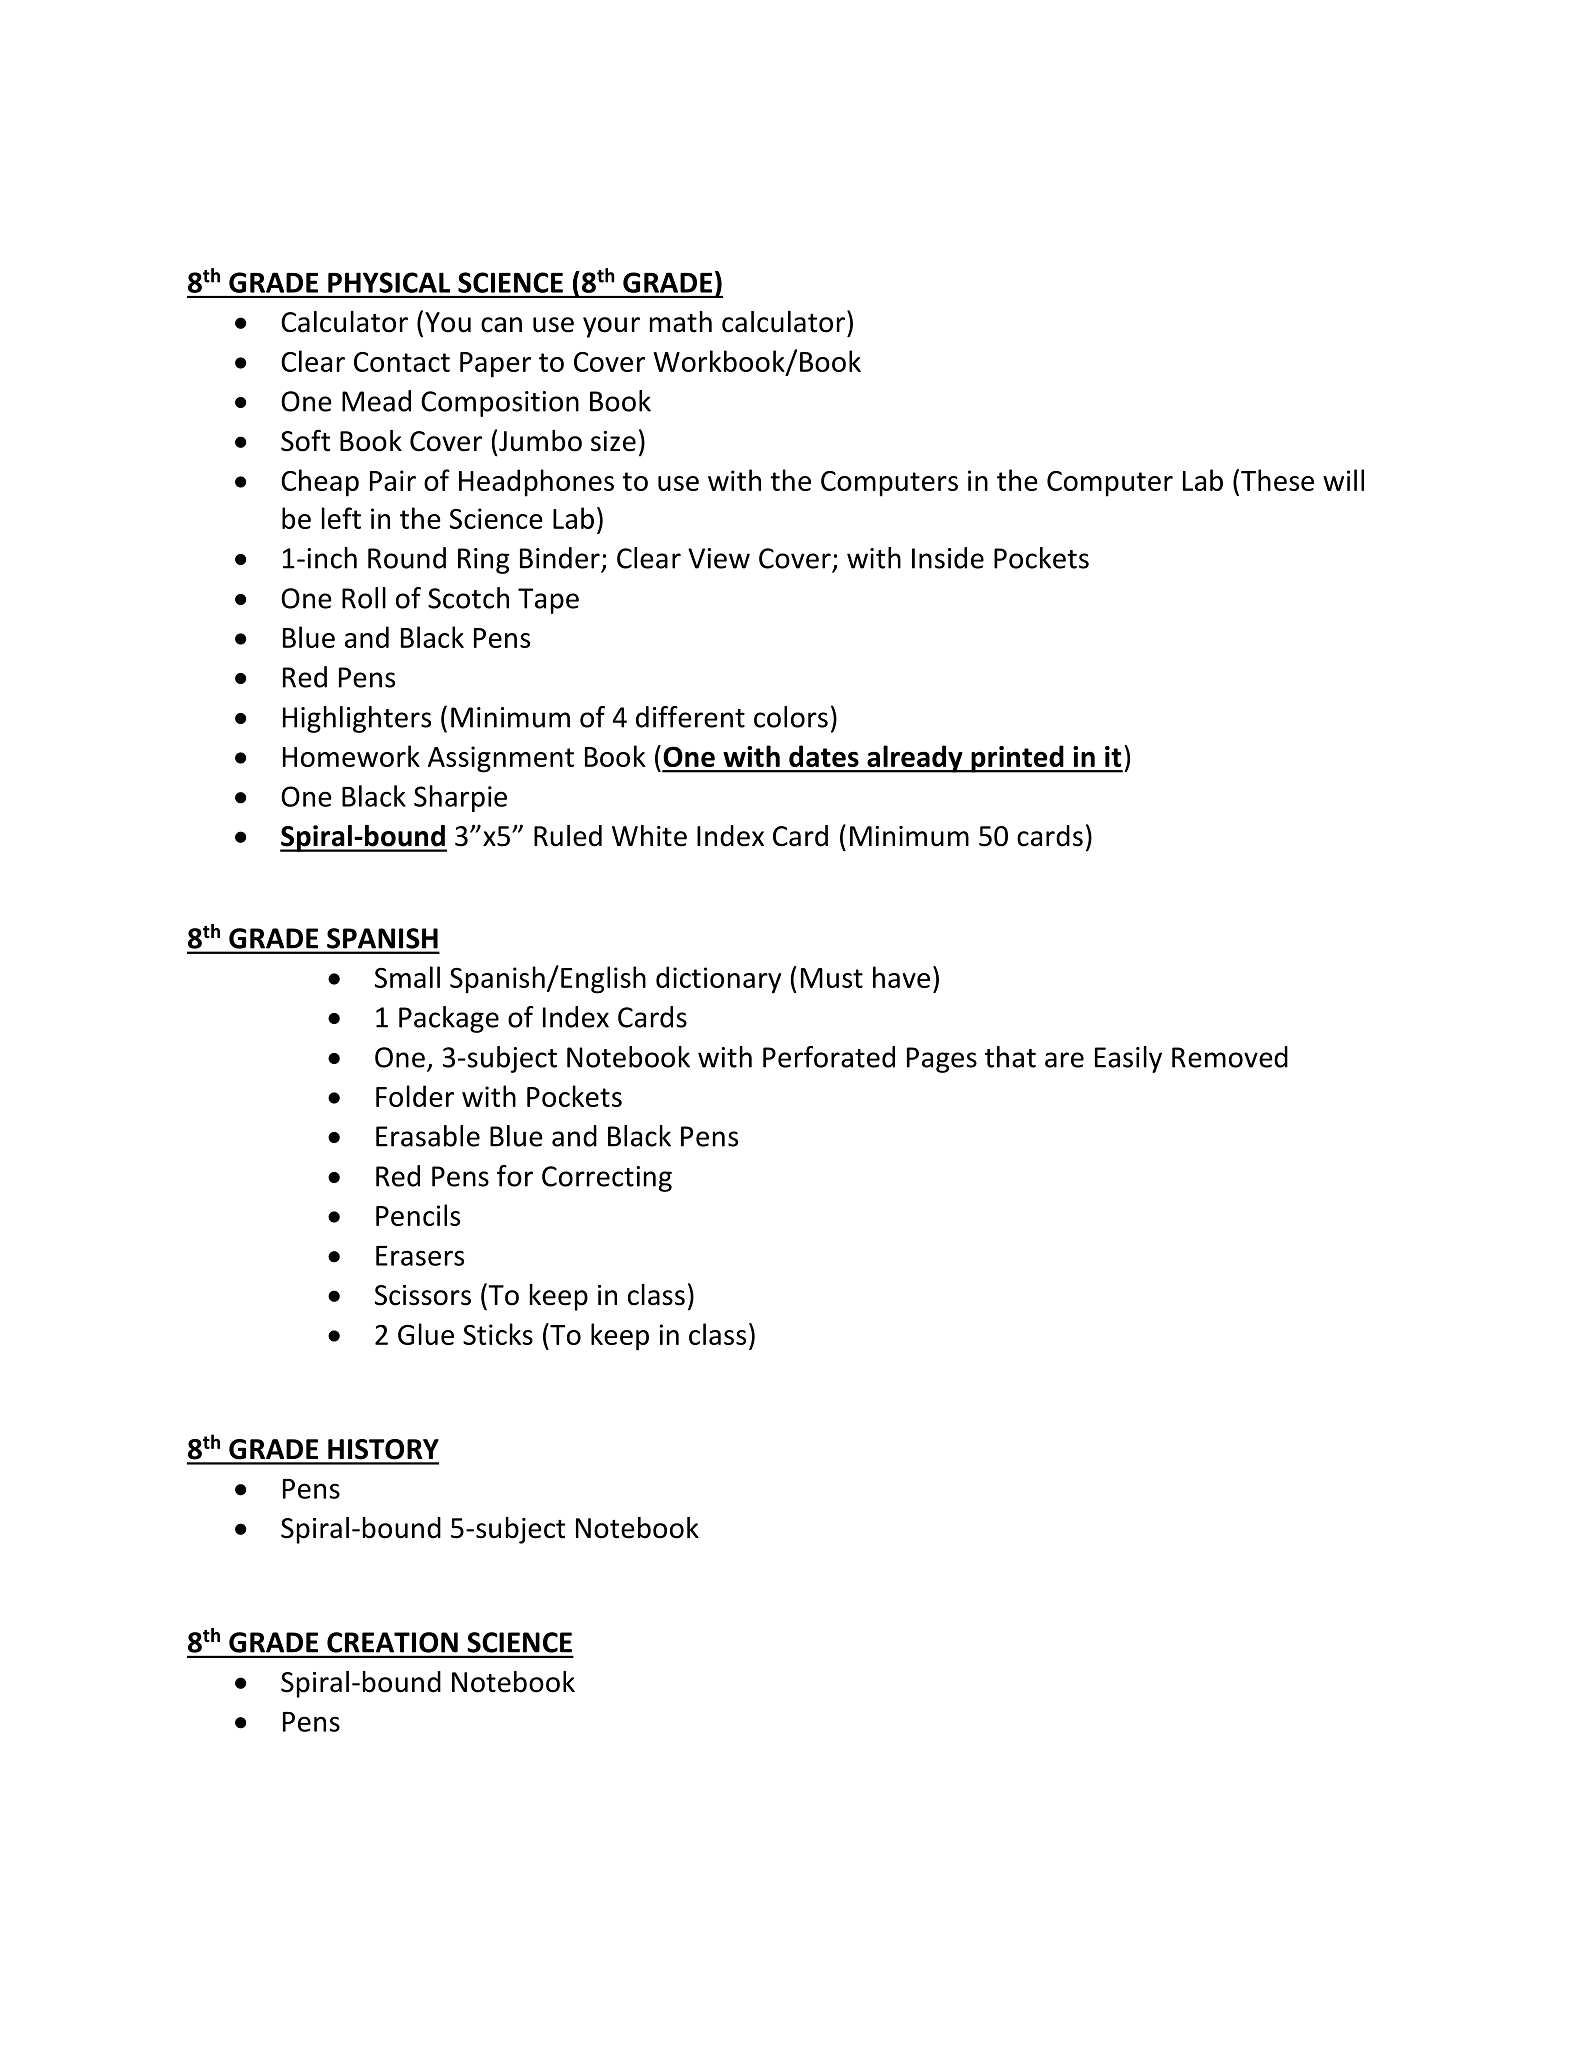  What do you see at coordinates (498, 1334) in the screenshot?
I see `Sticks` at bounding box center [498, 1334].
